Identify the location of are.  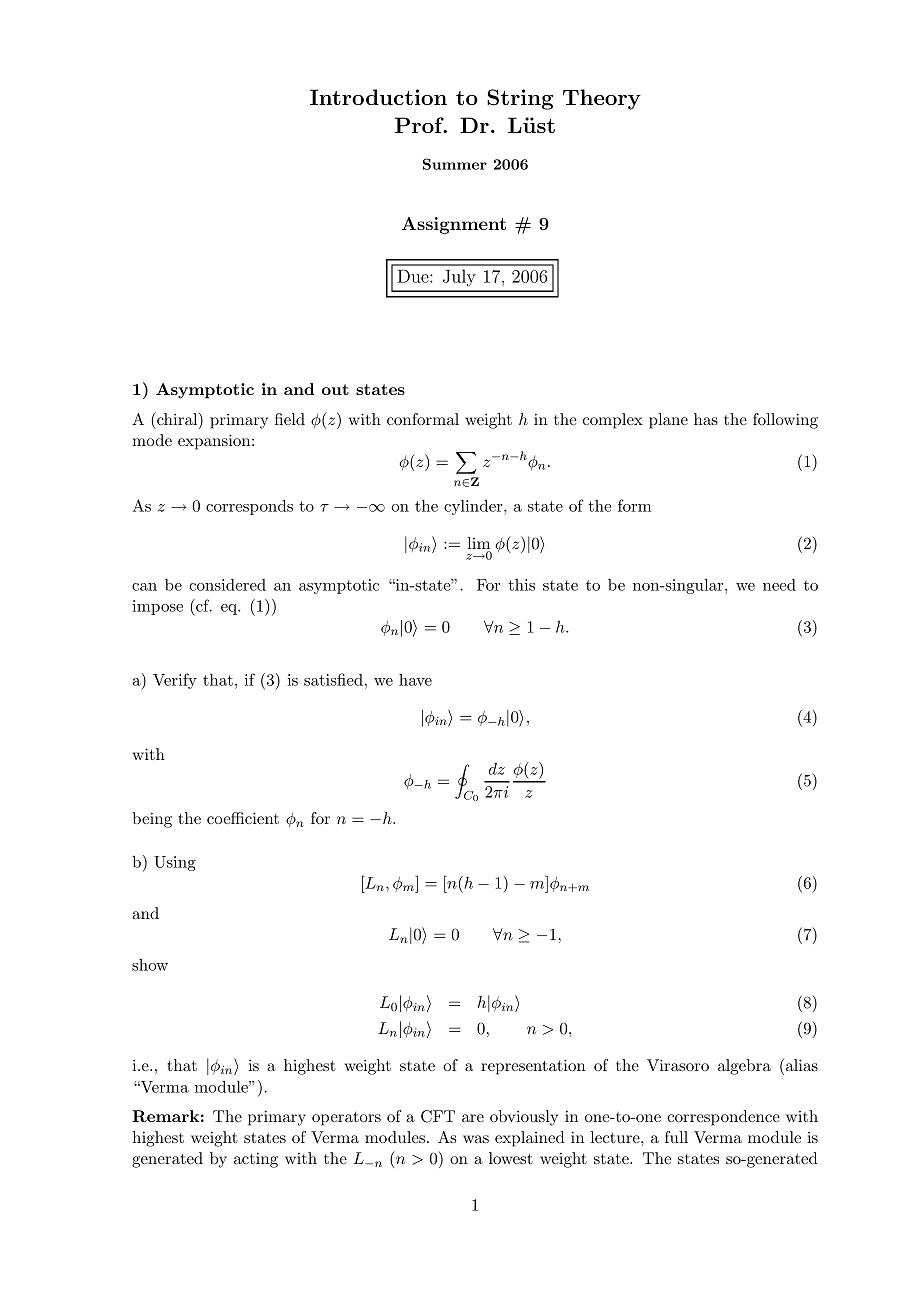
(473, 1118).
